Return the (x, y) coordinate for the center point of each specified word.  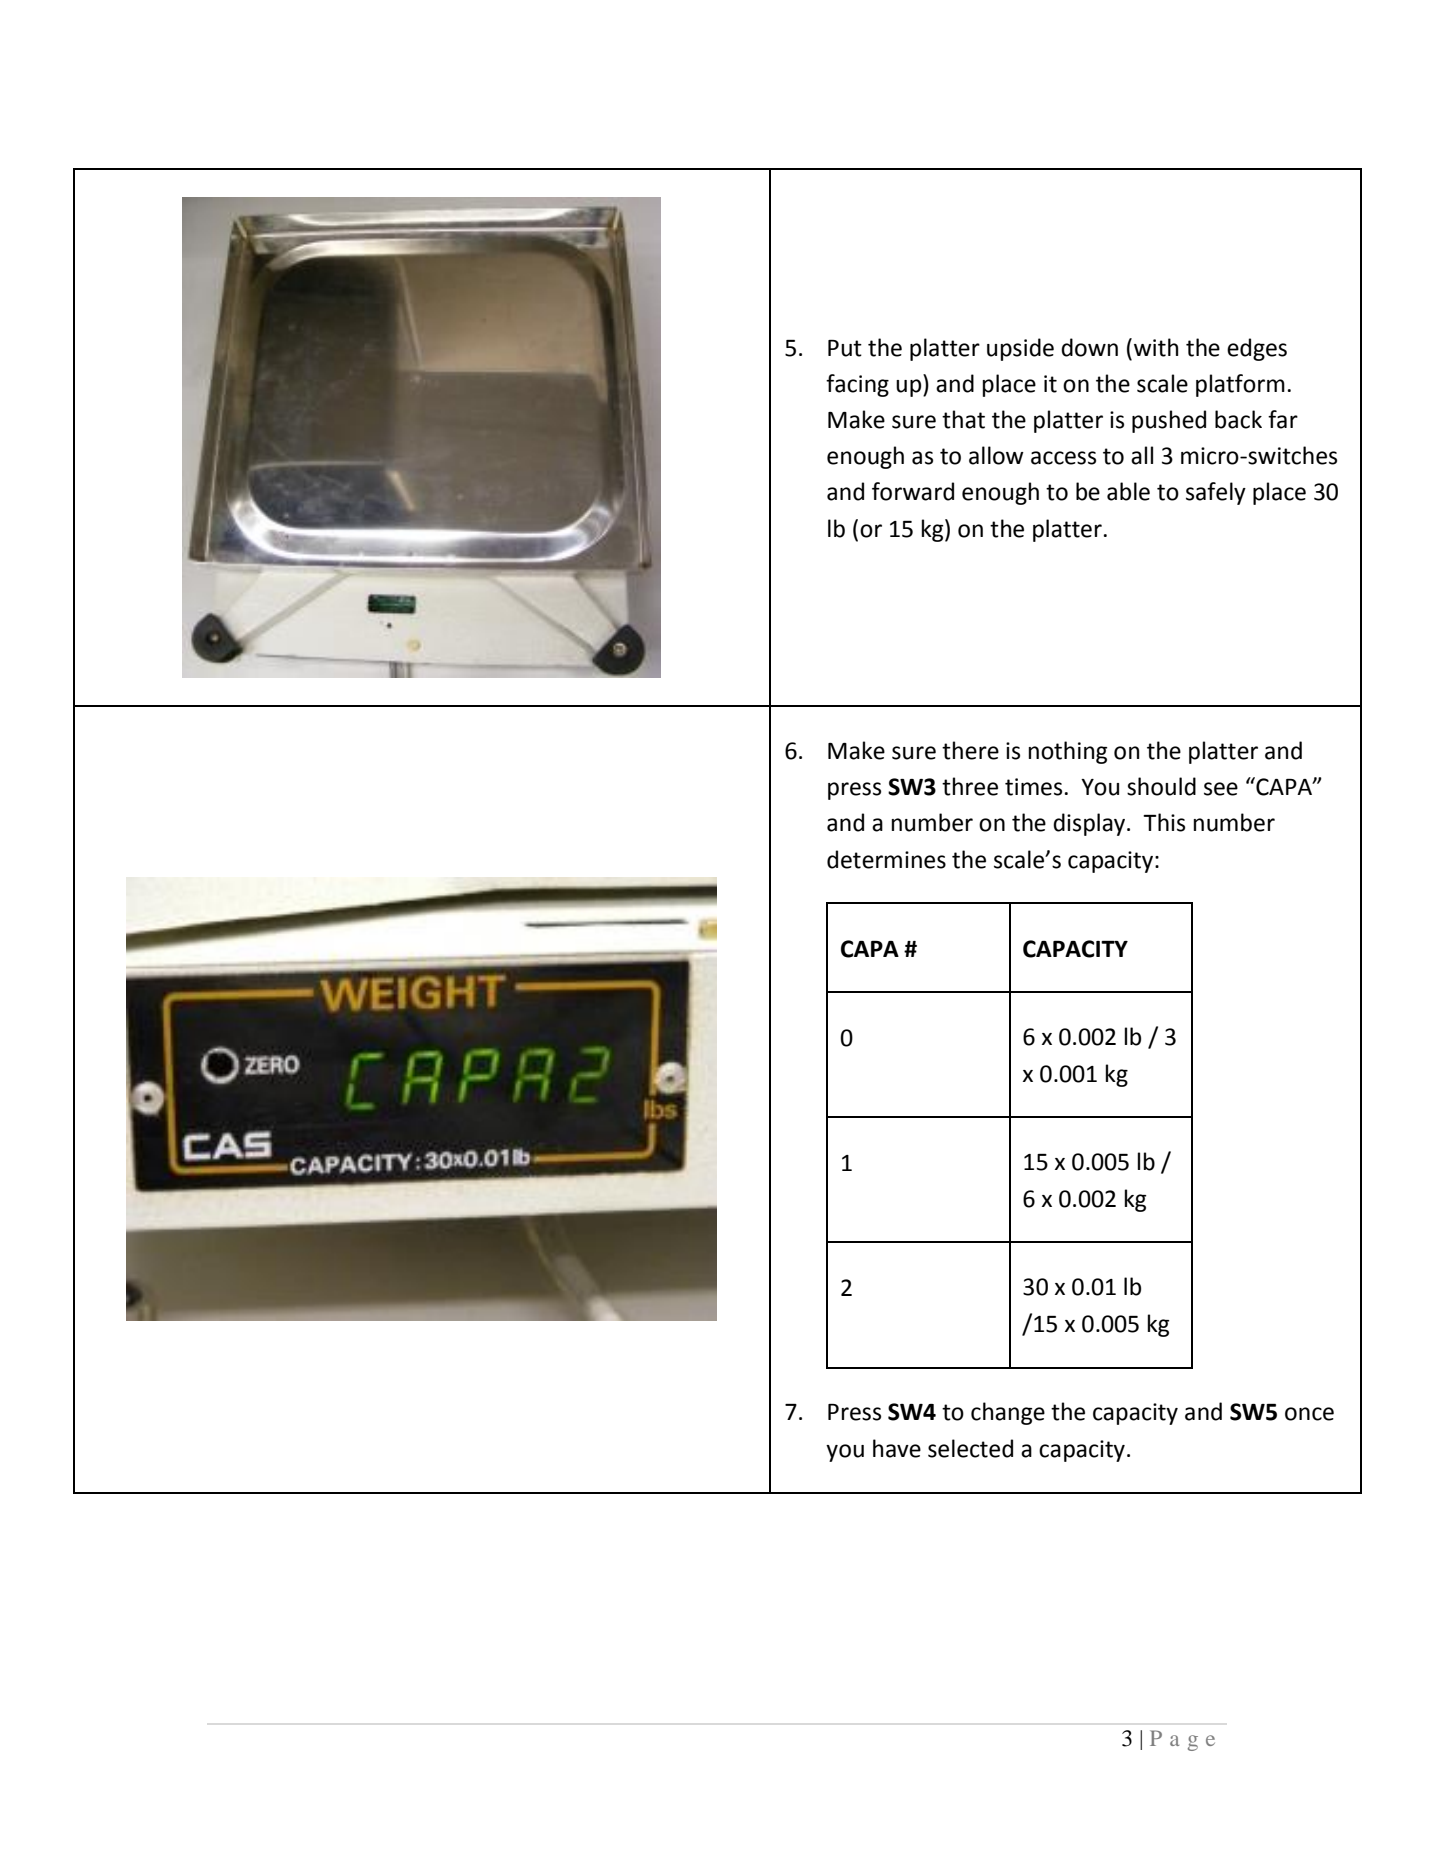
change (1008, 1413)
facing (857, 385)
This (1164, 822)
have (897, 1448)
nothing (1068, 752)
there (970, 750)
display (1090, 824)
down (1089, 347)
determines (886, 859)
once (1309, 1414)
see (1221, 789)
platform (1240, 385)
